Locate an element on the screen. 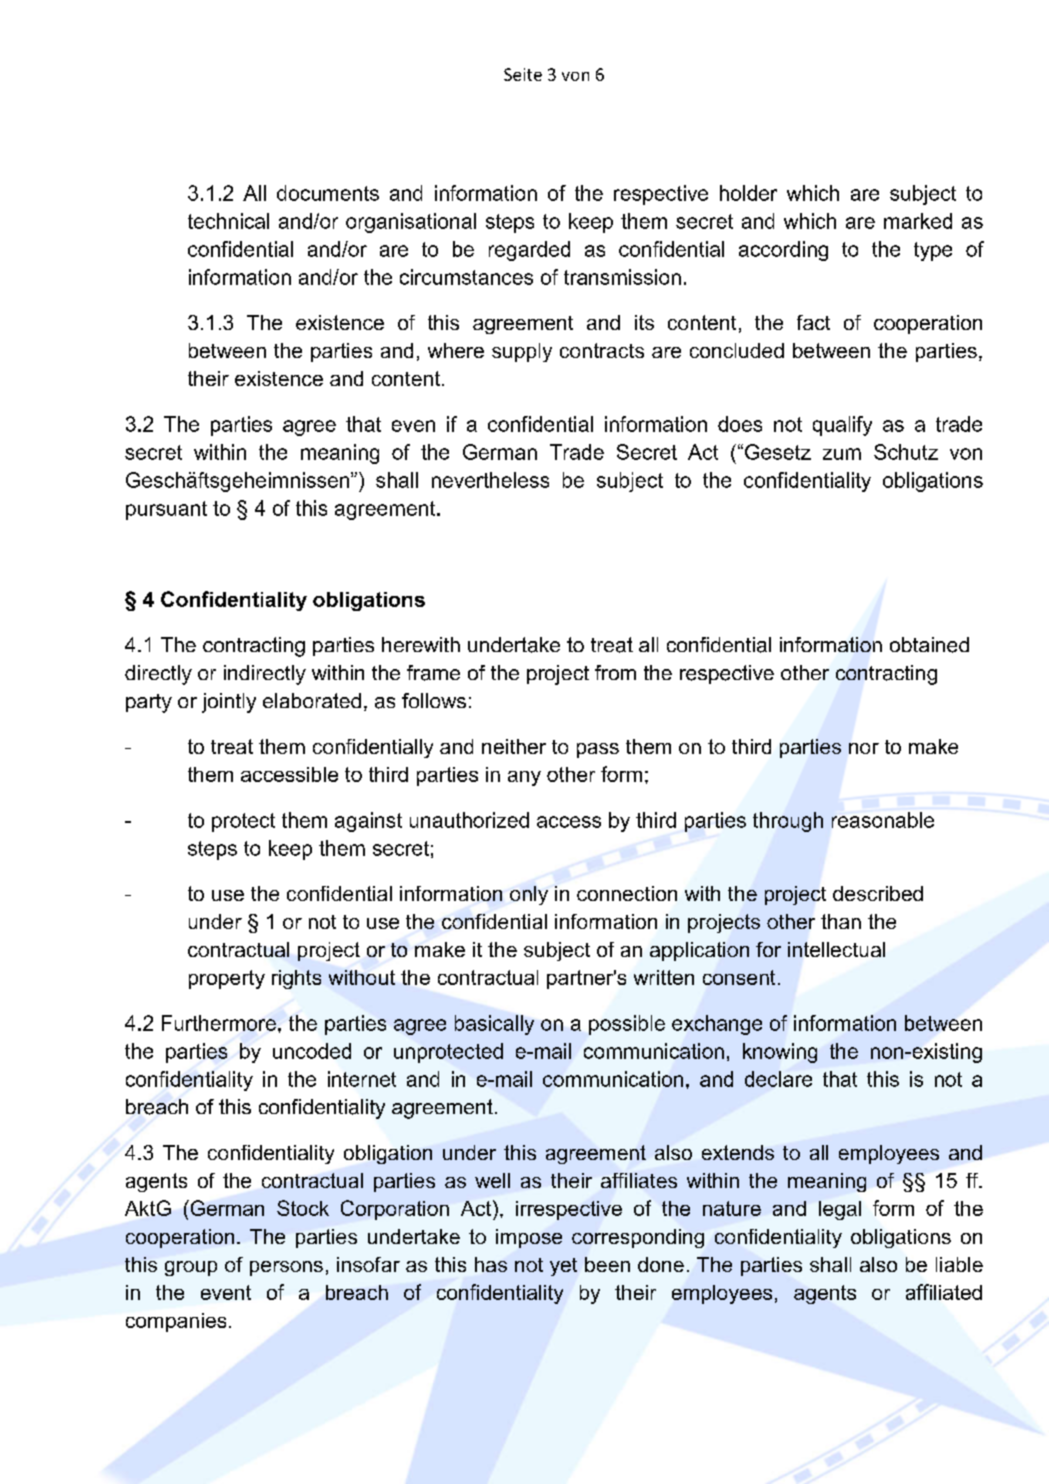  persons is located at coordinates (286, 1268).
